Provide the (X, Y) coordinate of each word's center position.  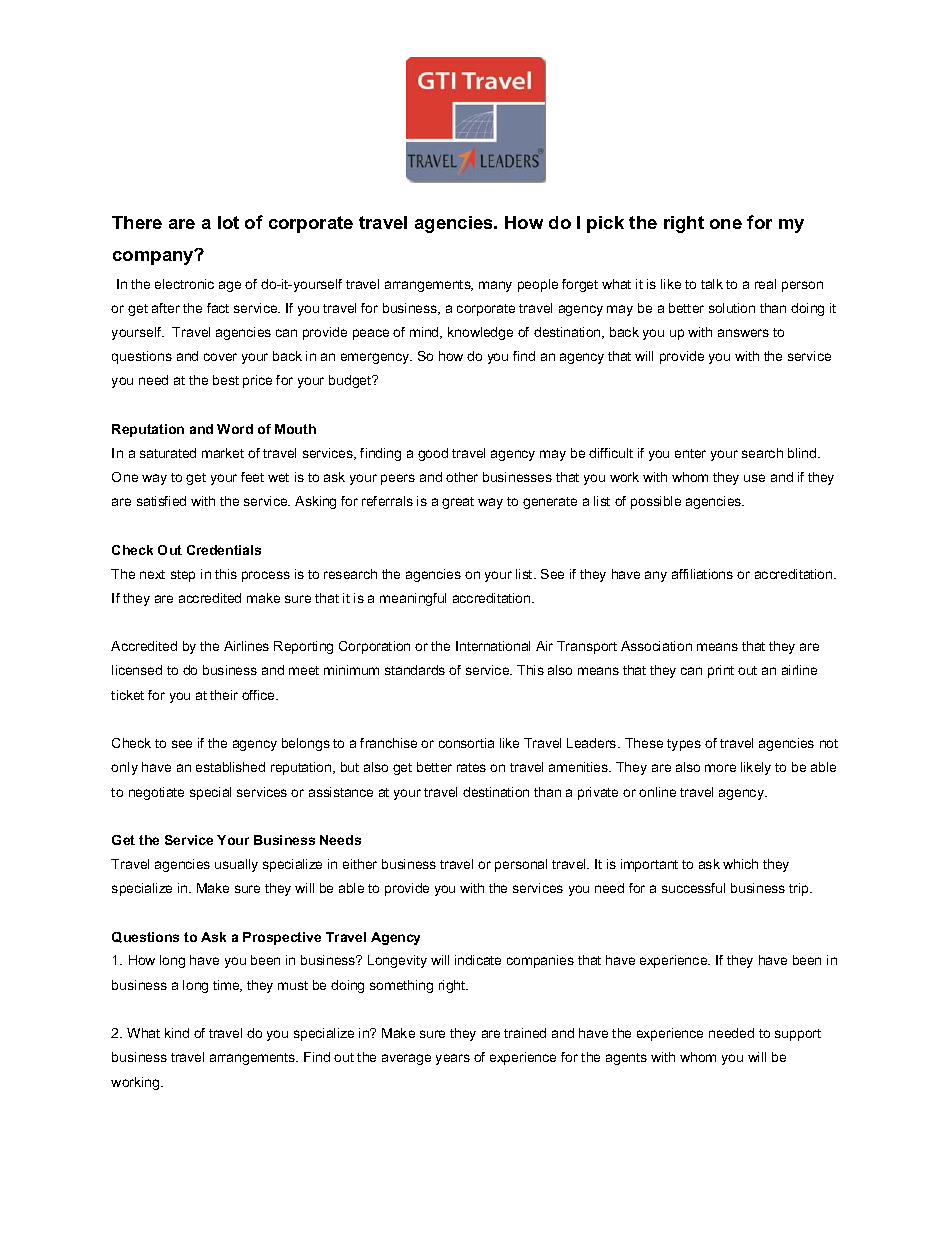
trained (525, 1033)
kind (177, 1033)
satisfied (161, 501)
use (754, 478)
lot (228, 222)
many (495, 286)
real (765, 284)
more (720, 768)
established (230, 767)
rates (471, 767)
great (458, 503)
